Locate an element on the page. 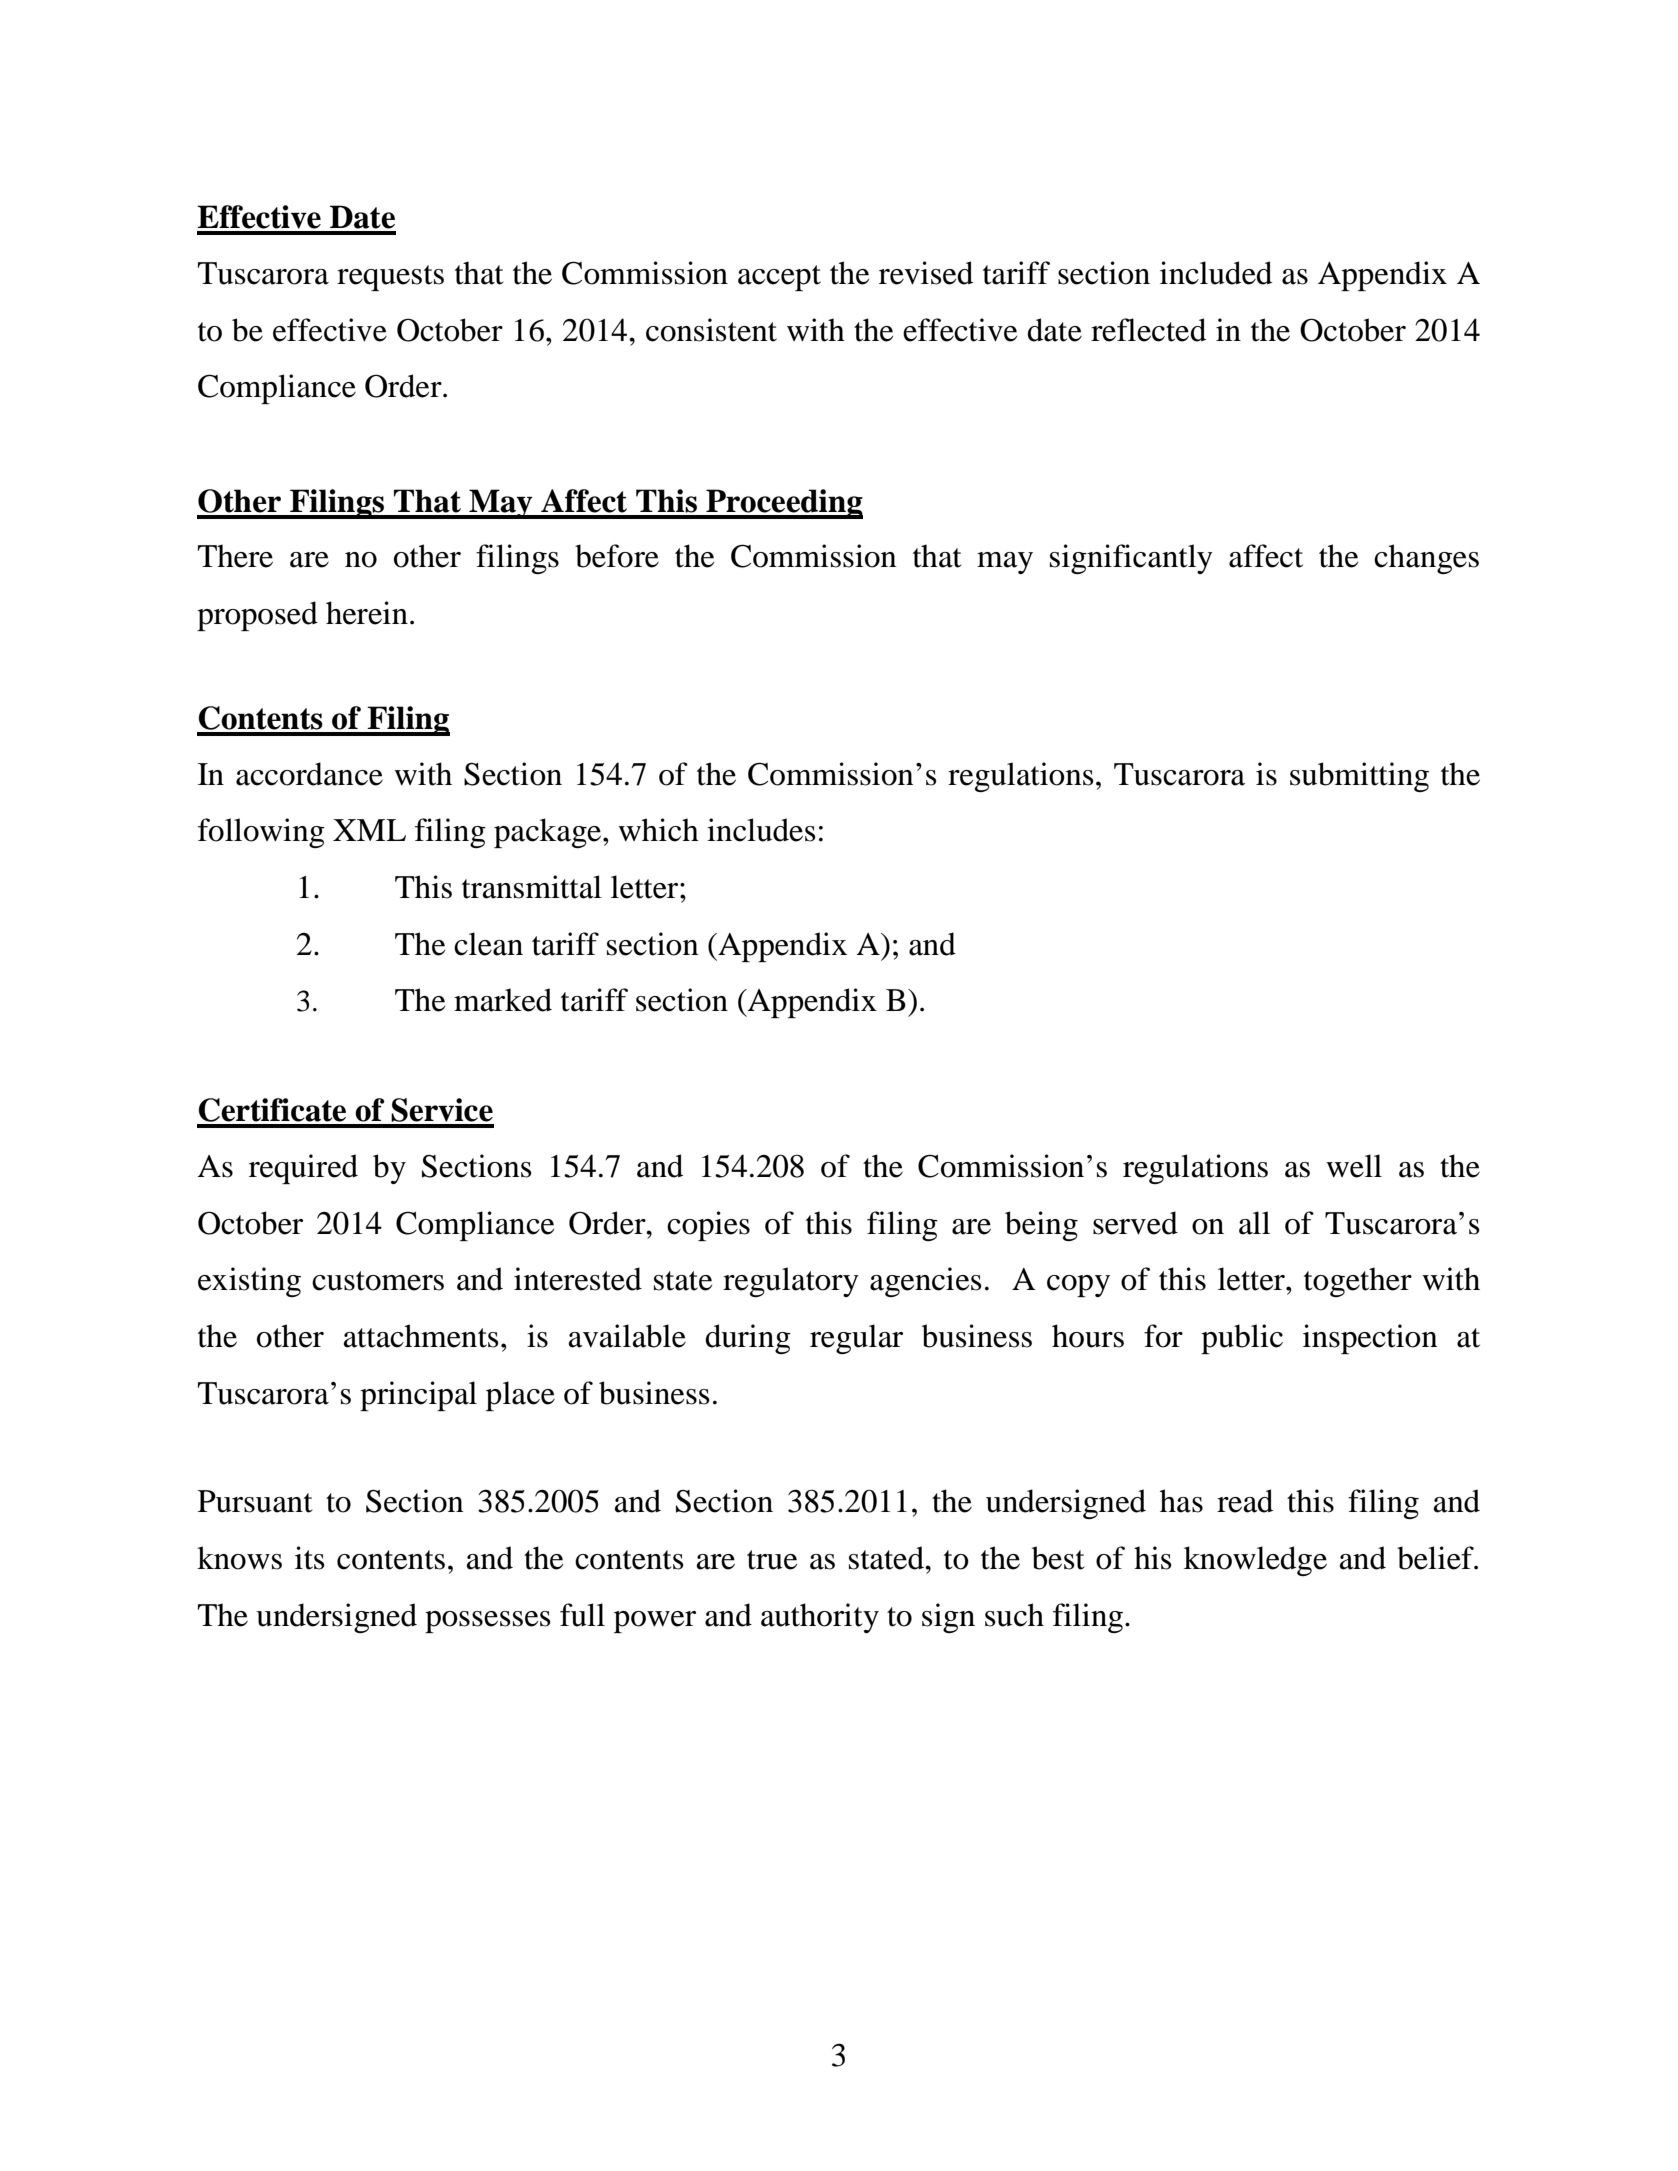  includes is located at coordinates (761, 830).
